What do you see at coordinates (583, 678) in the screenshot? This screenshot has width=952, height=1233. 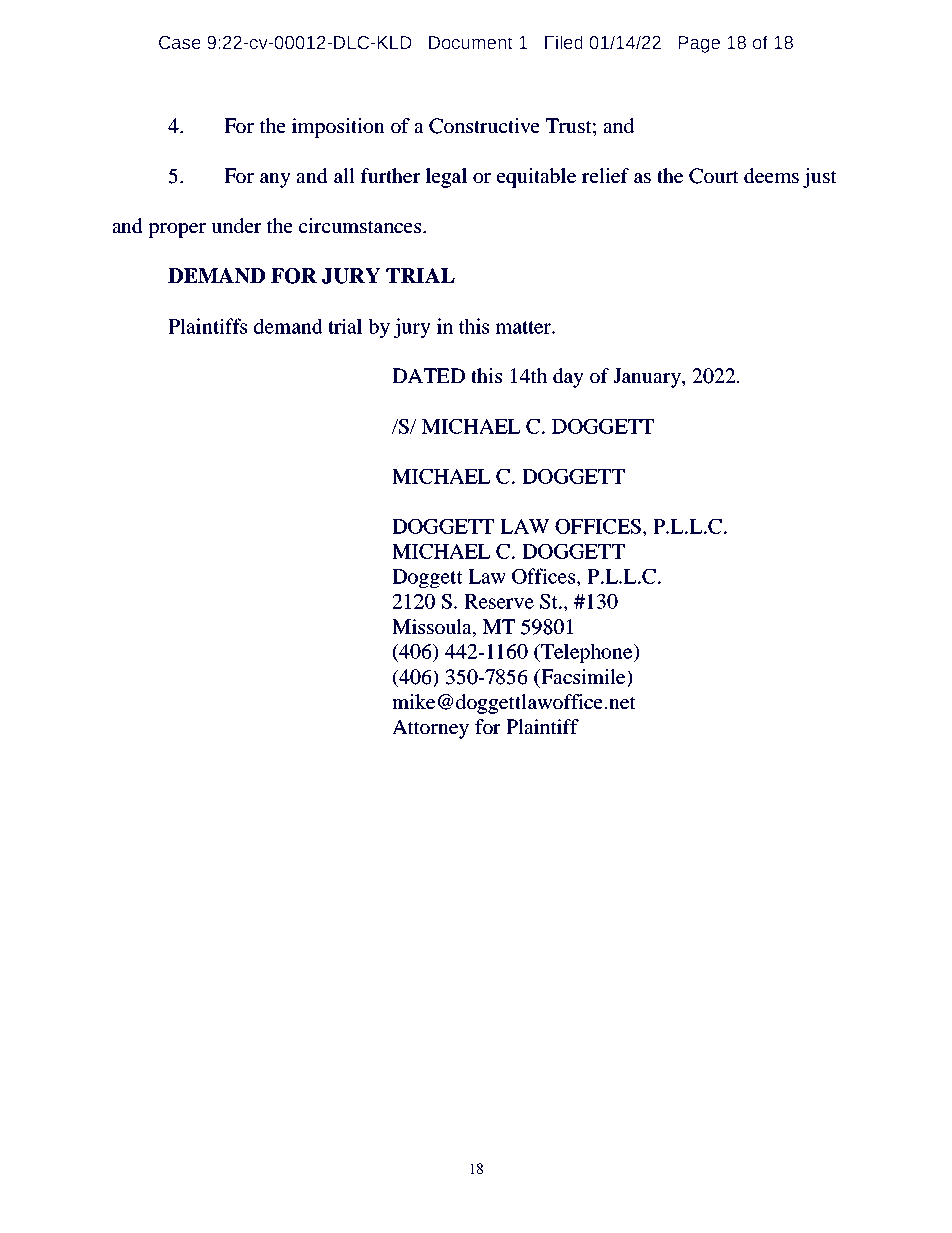 I see `Facsimile` at bounding box center [583, 678].
